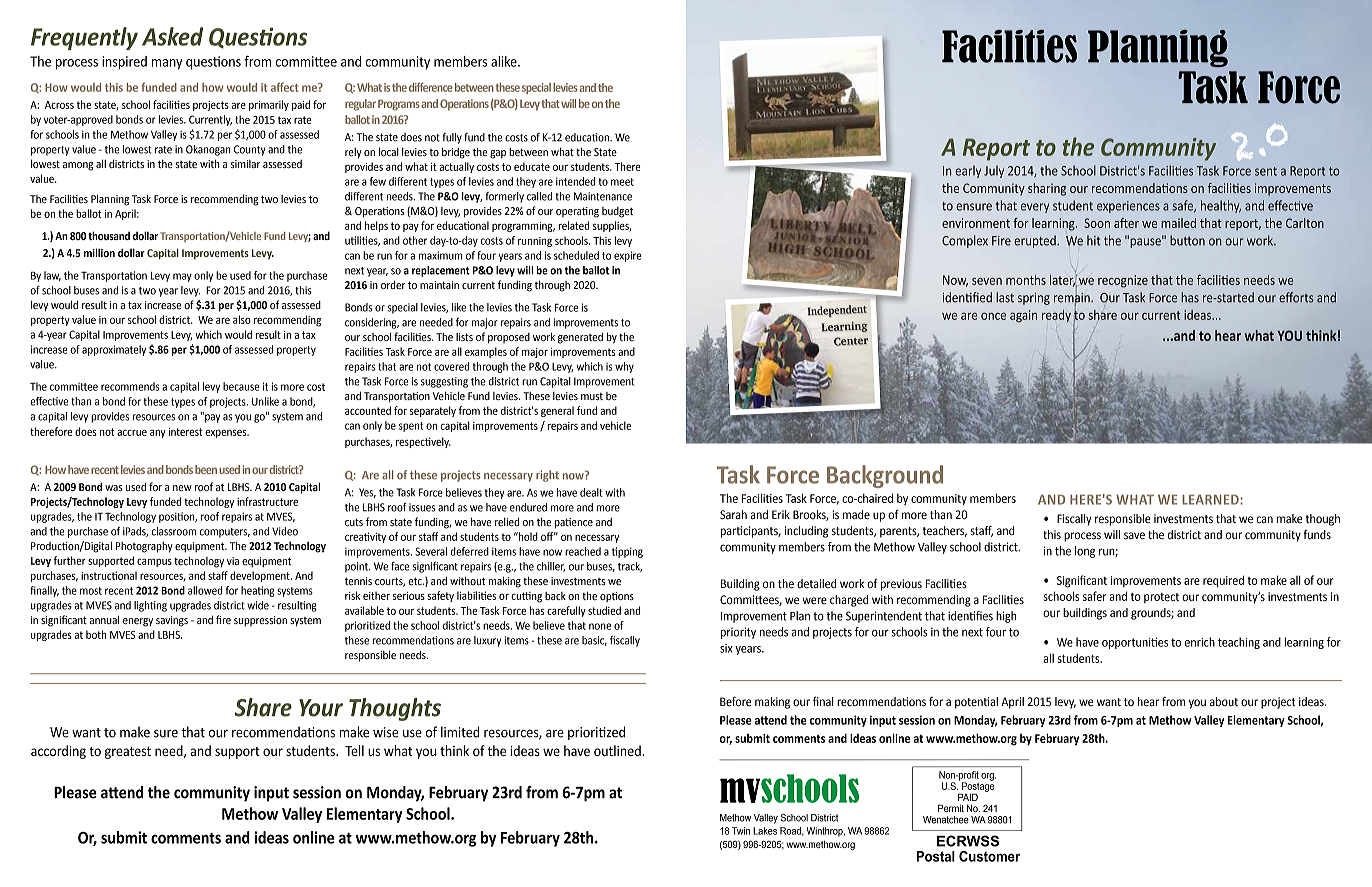  I want to click on expenses, so click(227, 433).
